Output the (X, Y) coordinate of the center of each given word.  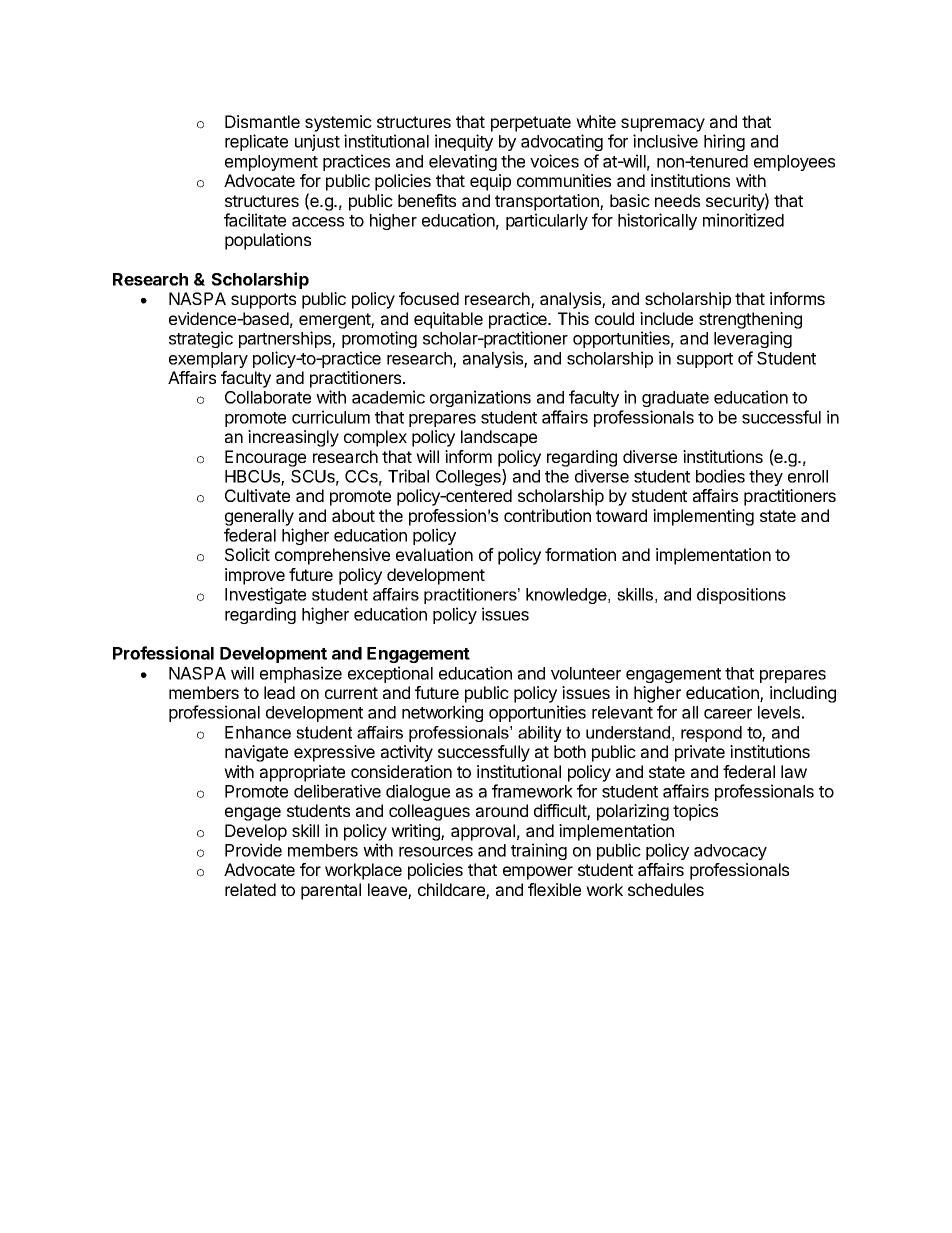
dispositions (741, 596)
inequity (464, 142)
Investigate (265, 595)
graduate (675, 399)
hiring (724, 142)
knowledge (567, 596)
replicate (256, 142)
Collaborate (268, 397)
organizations (480, 398)
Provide (253, 850)
